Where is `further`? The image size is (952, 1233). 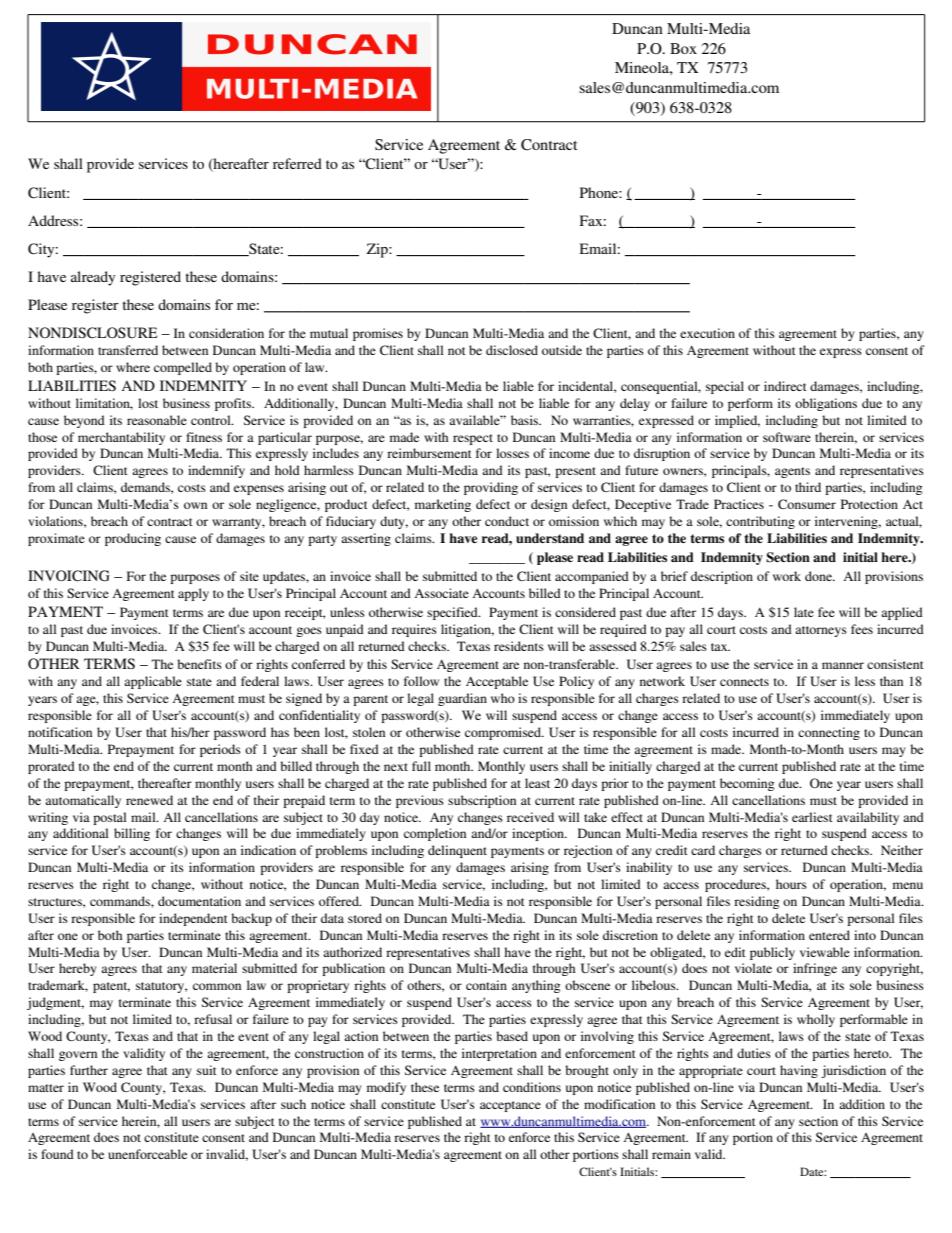 further is located at coordinates (89, 1070).
